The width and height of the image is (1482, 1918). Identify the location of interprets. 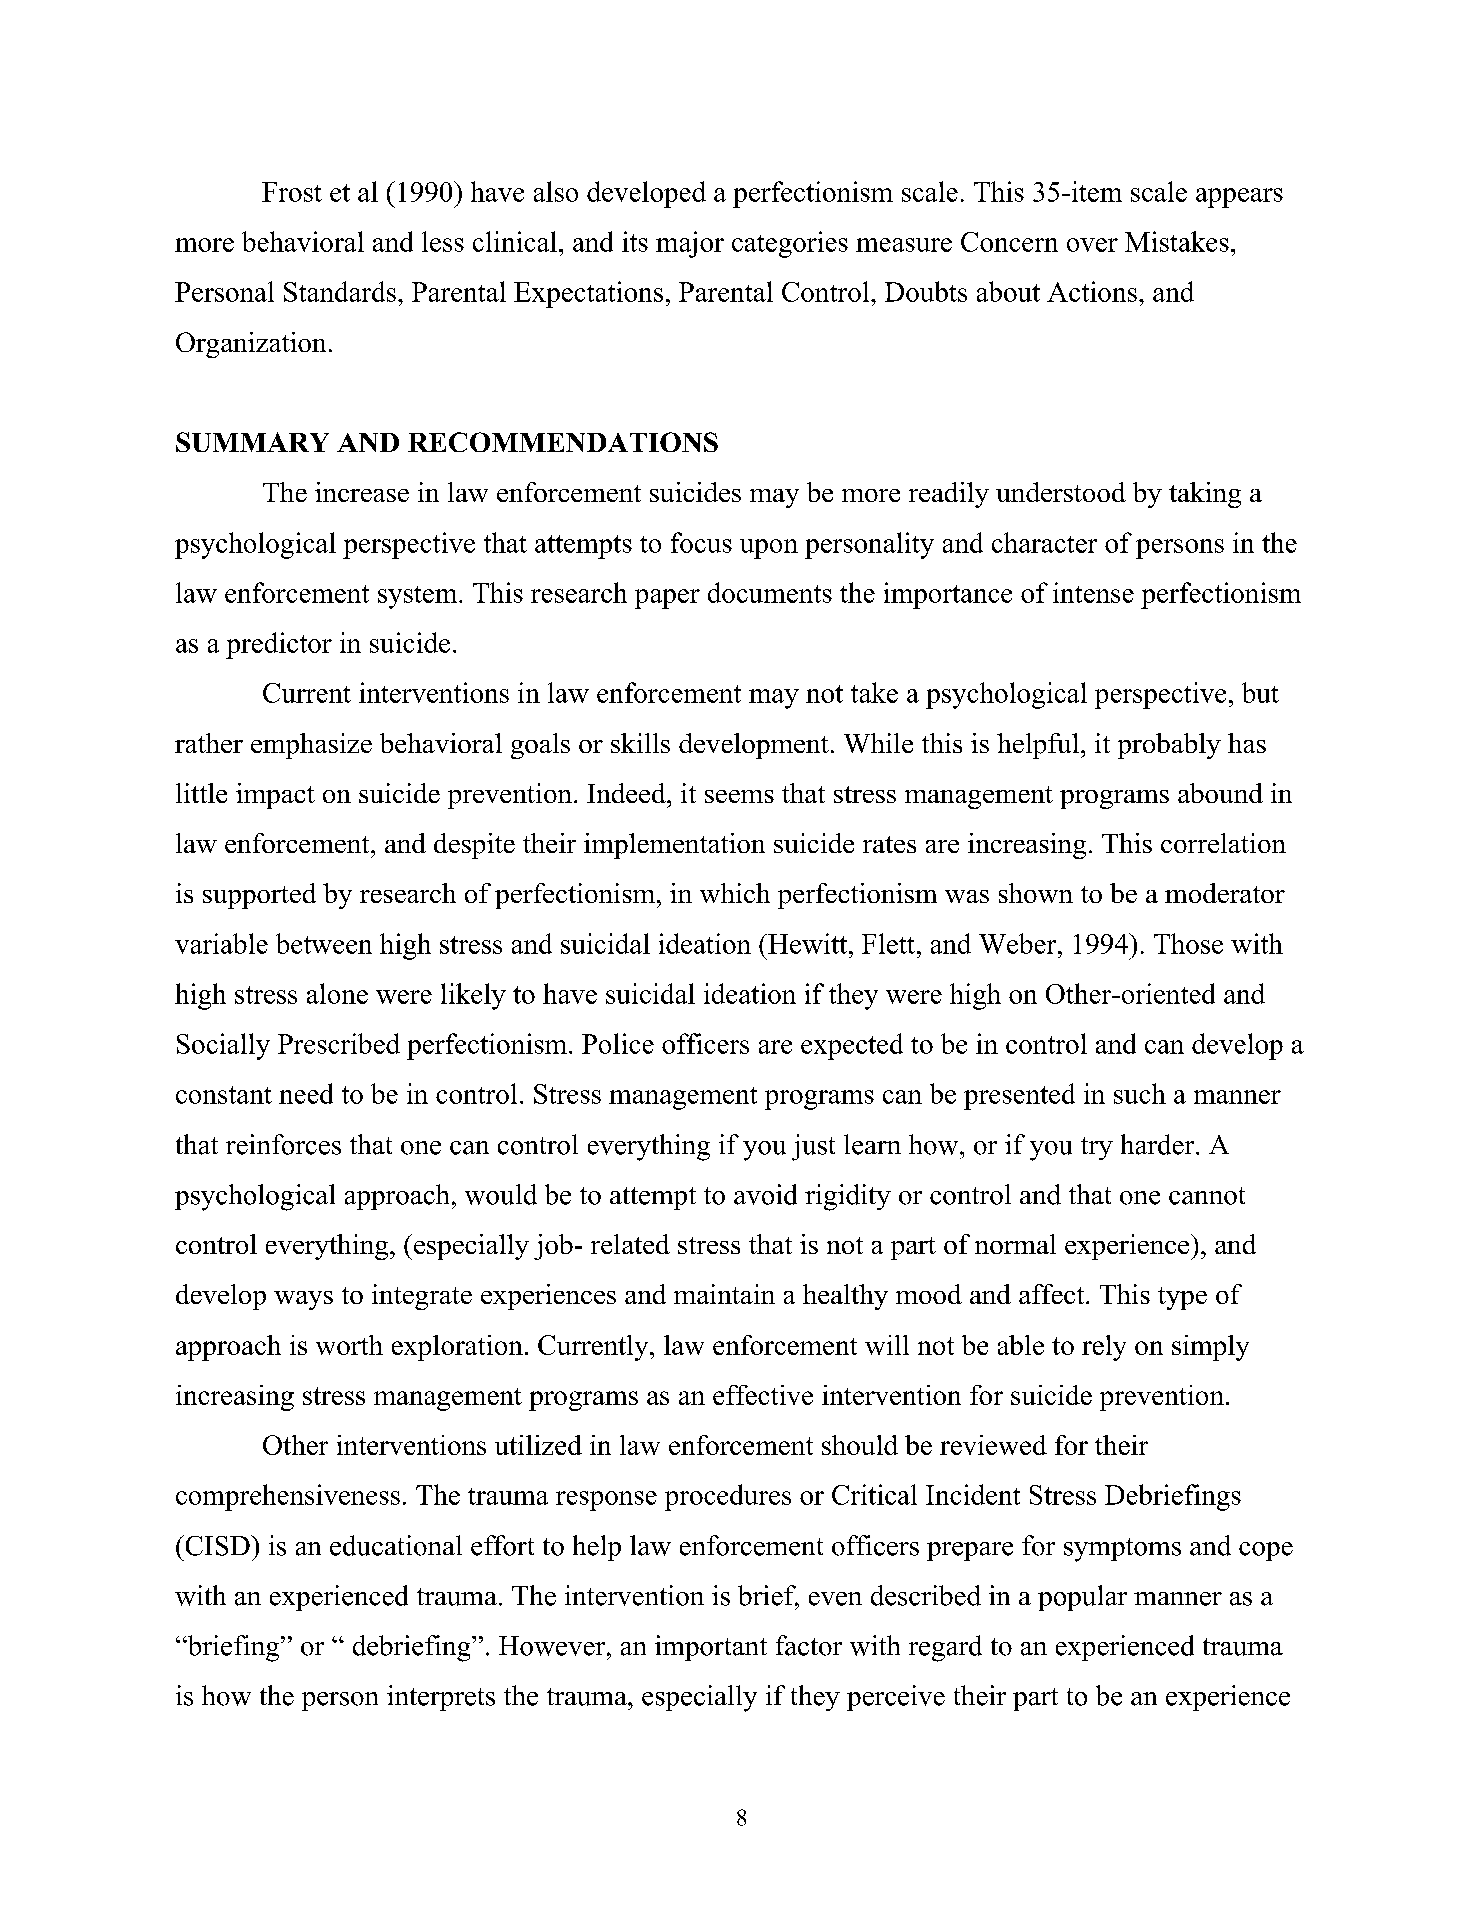
(441, 1698).
